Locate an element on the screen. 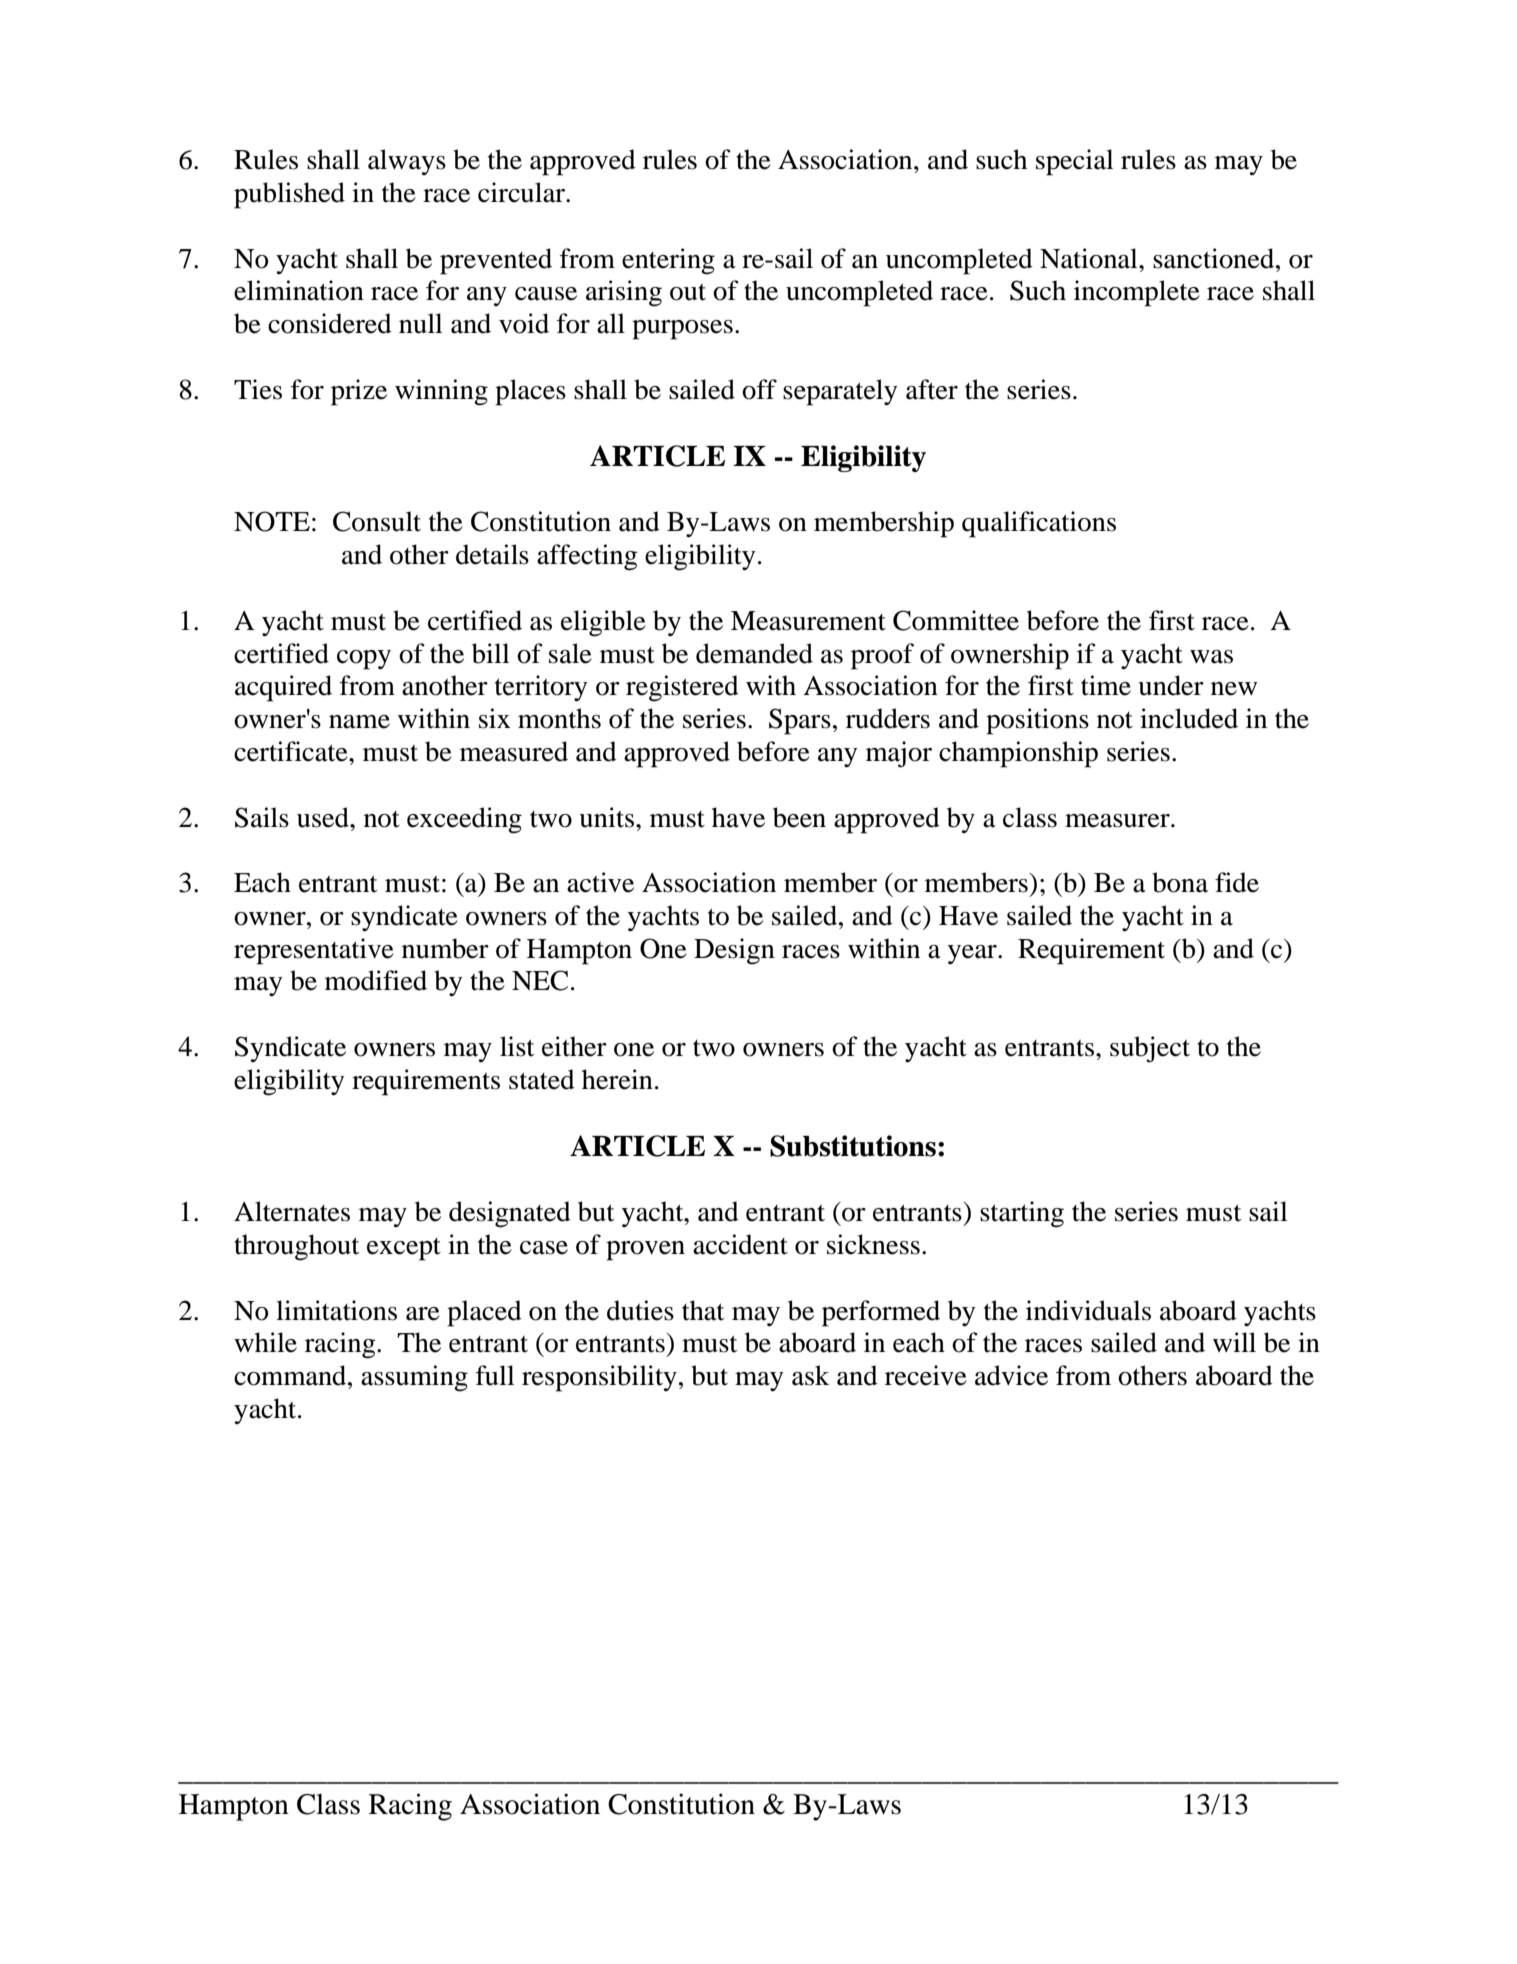 The height and width of the screenshot is (1964, 1517). Consult is located at coordinates (377, 521).
